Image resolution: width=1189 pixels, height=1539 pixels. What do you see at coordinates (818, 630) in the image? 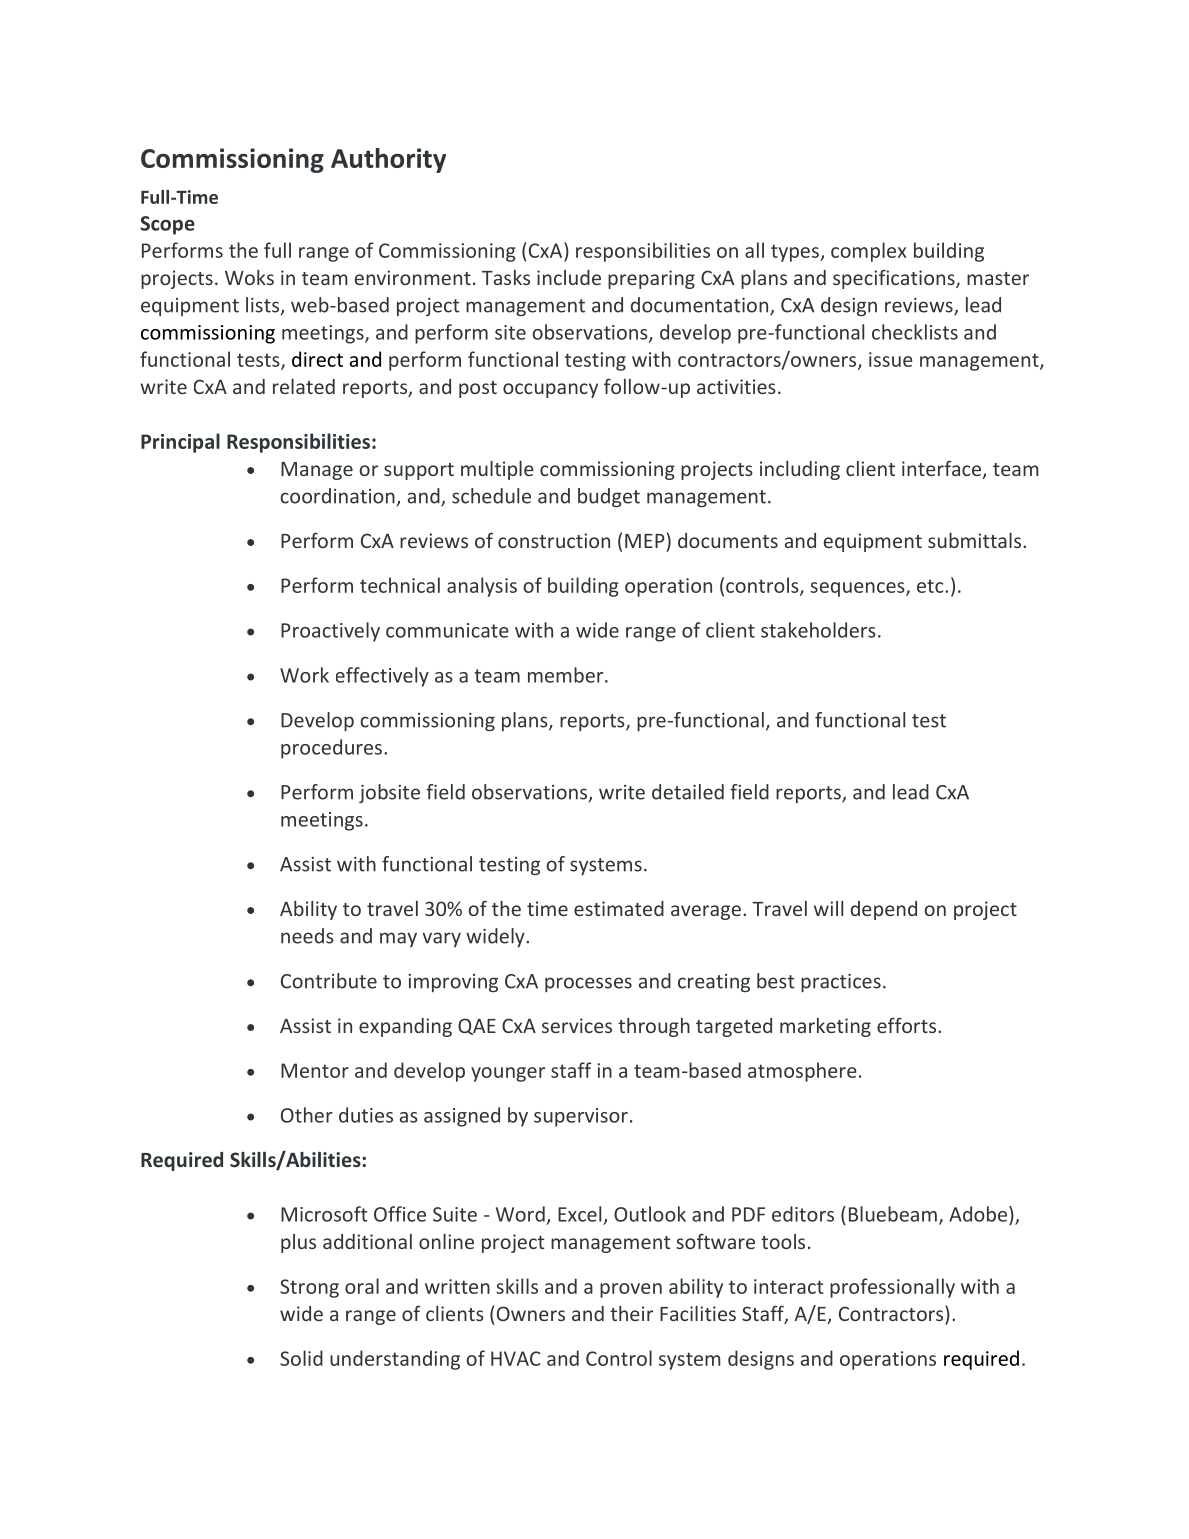
I see `stakeholders` at bounding box center [818, 630].
